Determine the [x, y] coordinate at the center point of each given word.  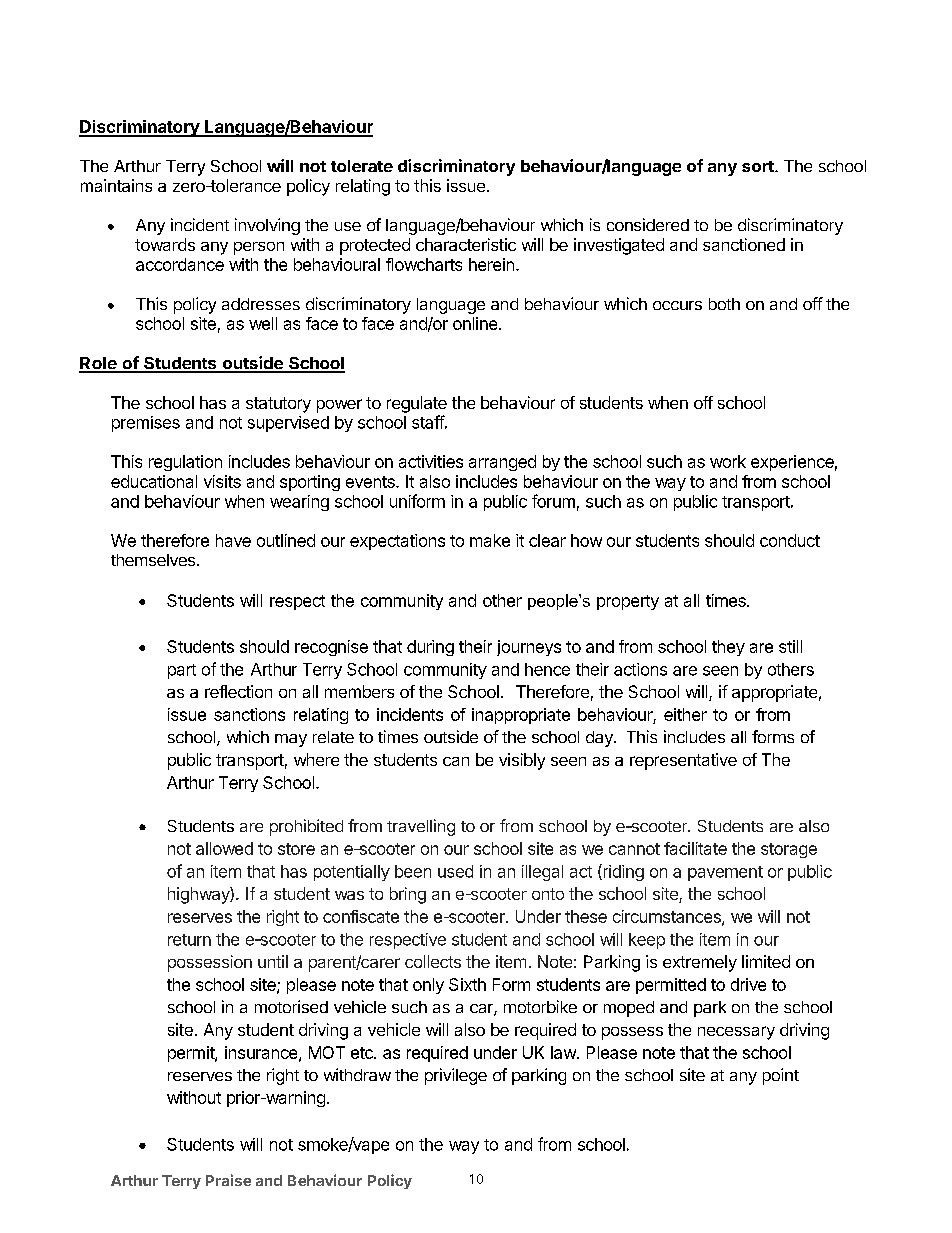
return [189, 940]
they [728, 648]
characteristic [466, 244]
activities [431, 461]
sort [759, 166]
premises [146, 424]
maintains [116, 185]
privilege [456, 1076]
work [728, 461]
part [182, 671]
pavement [725, 873]
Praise [228, 1180]
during [430, 648]
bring [408, 895]
